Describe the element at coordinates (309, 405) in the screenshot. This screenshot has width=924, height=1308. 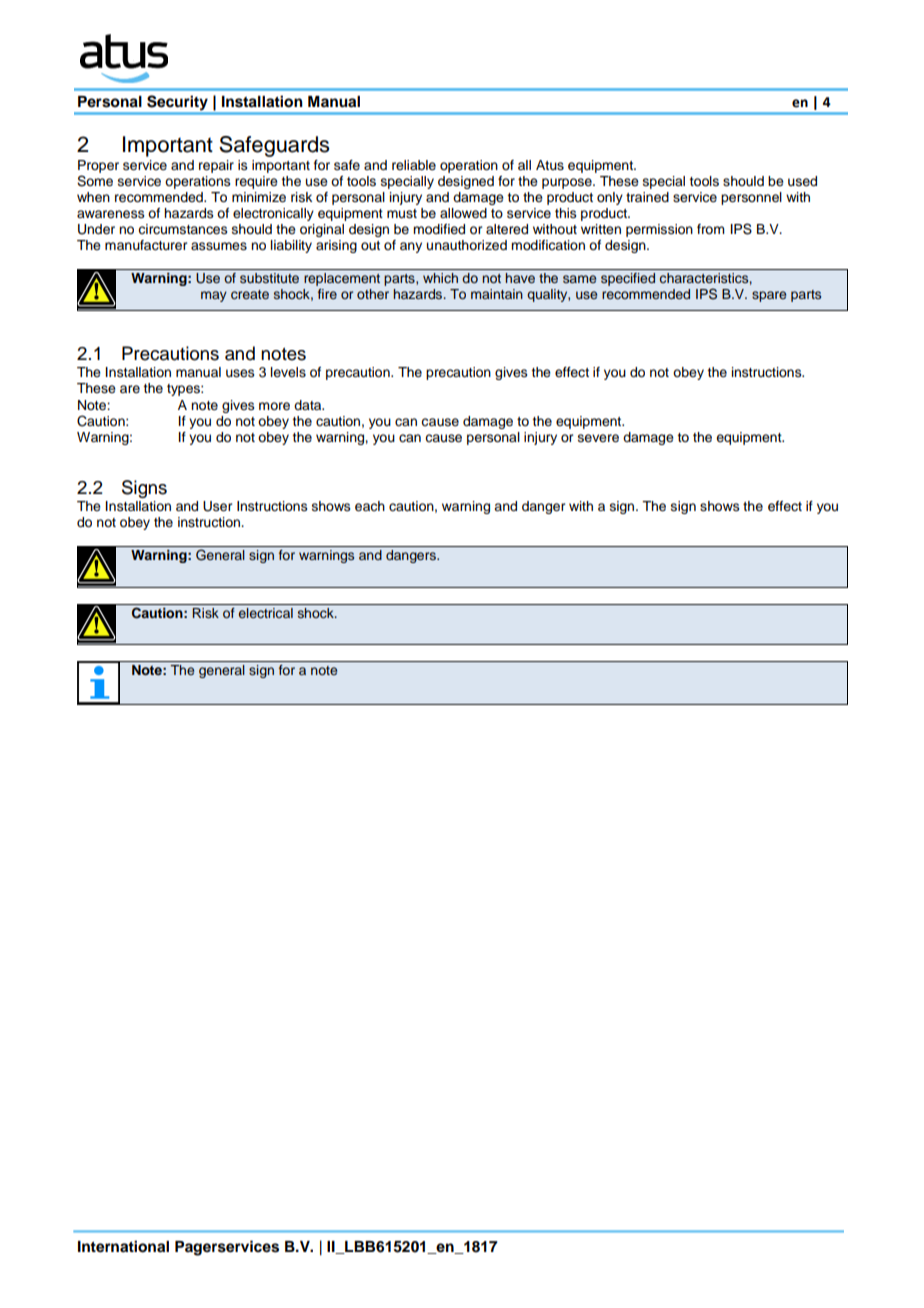
I see `data` at that location.
